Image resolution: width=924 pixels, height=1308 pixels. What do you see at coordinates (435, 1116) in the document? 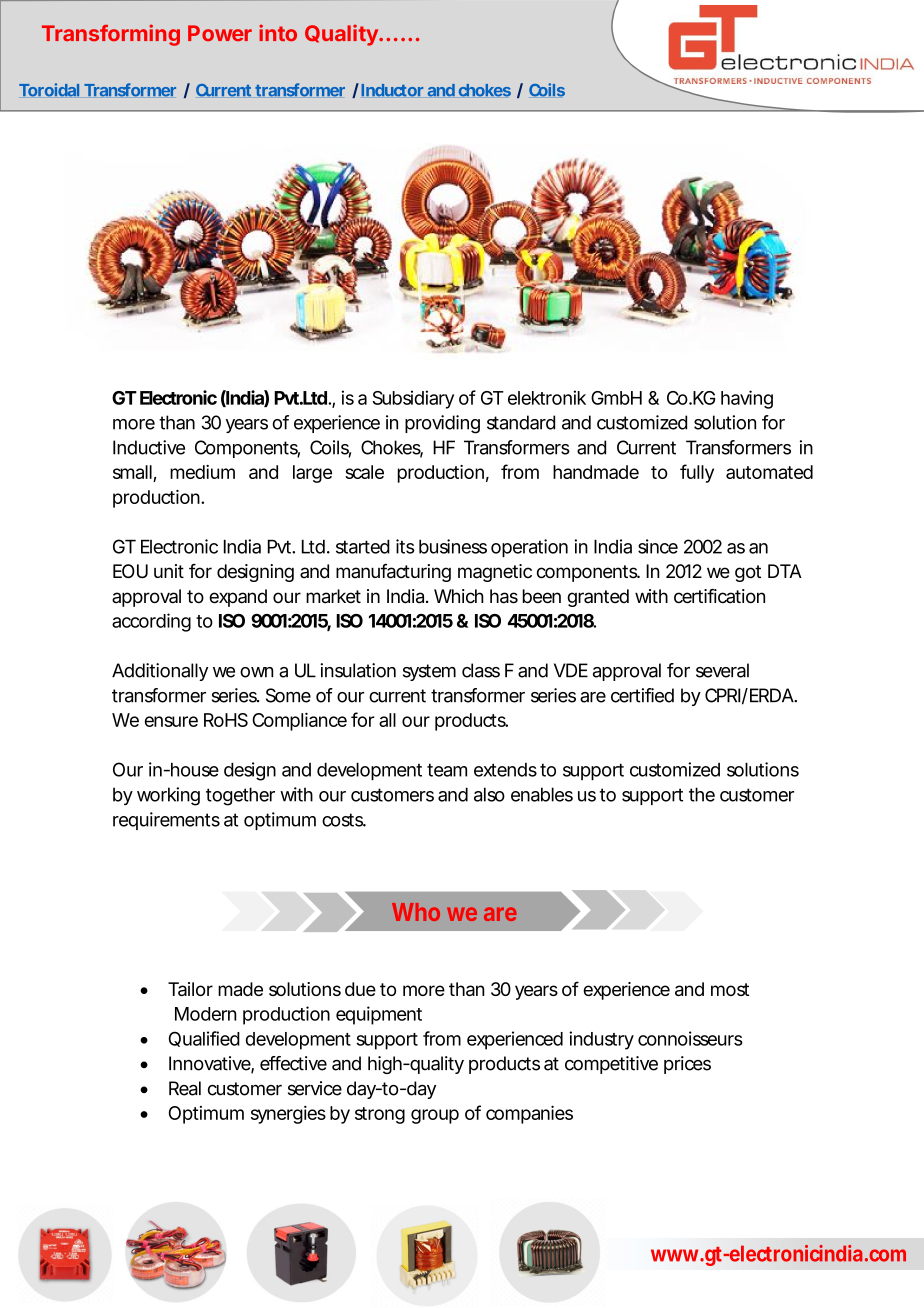
I see `group` at bounding box center [435, 1116].
